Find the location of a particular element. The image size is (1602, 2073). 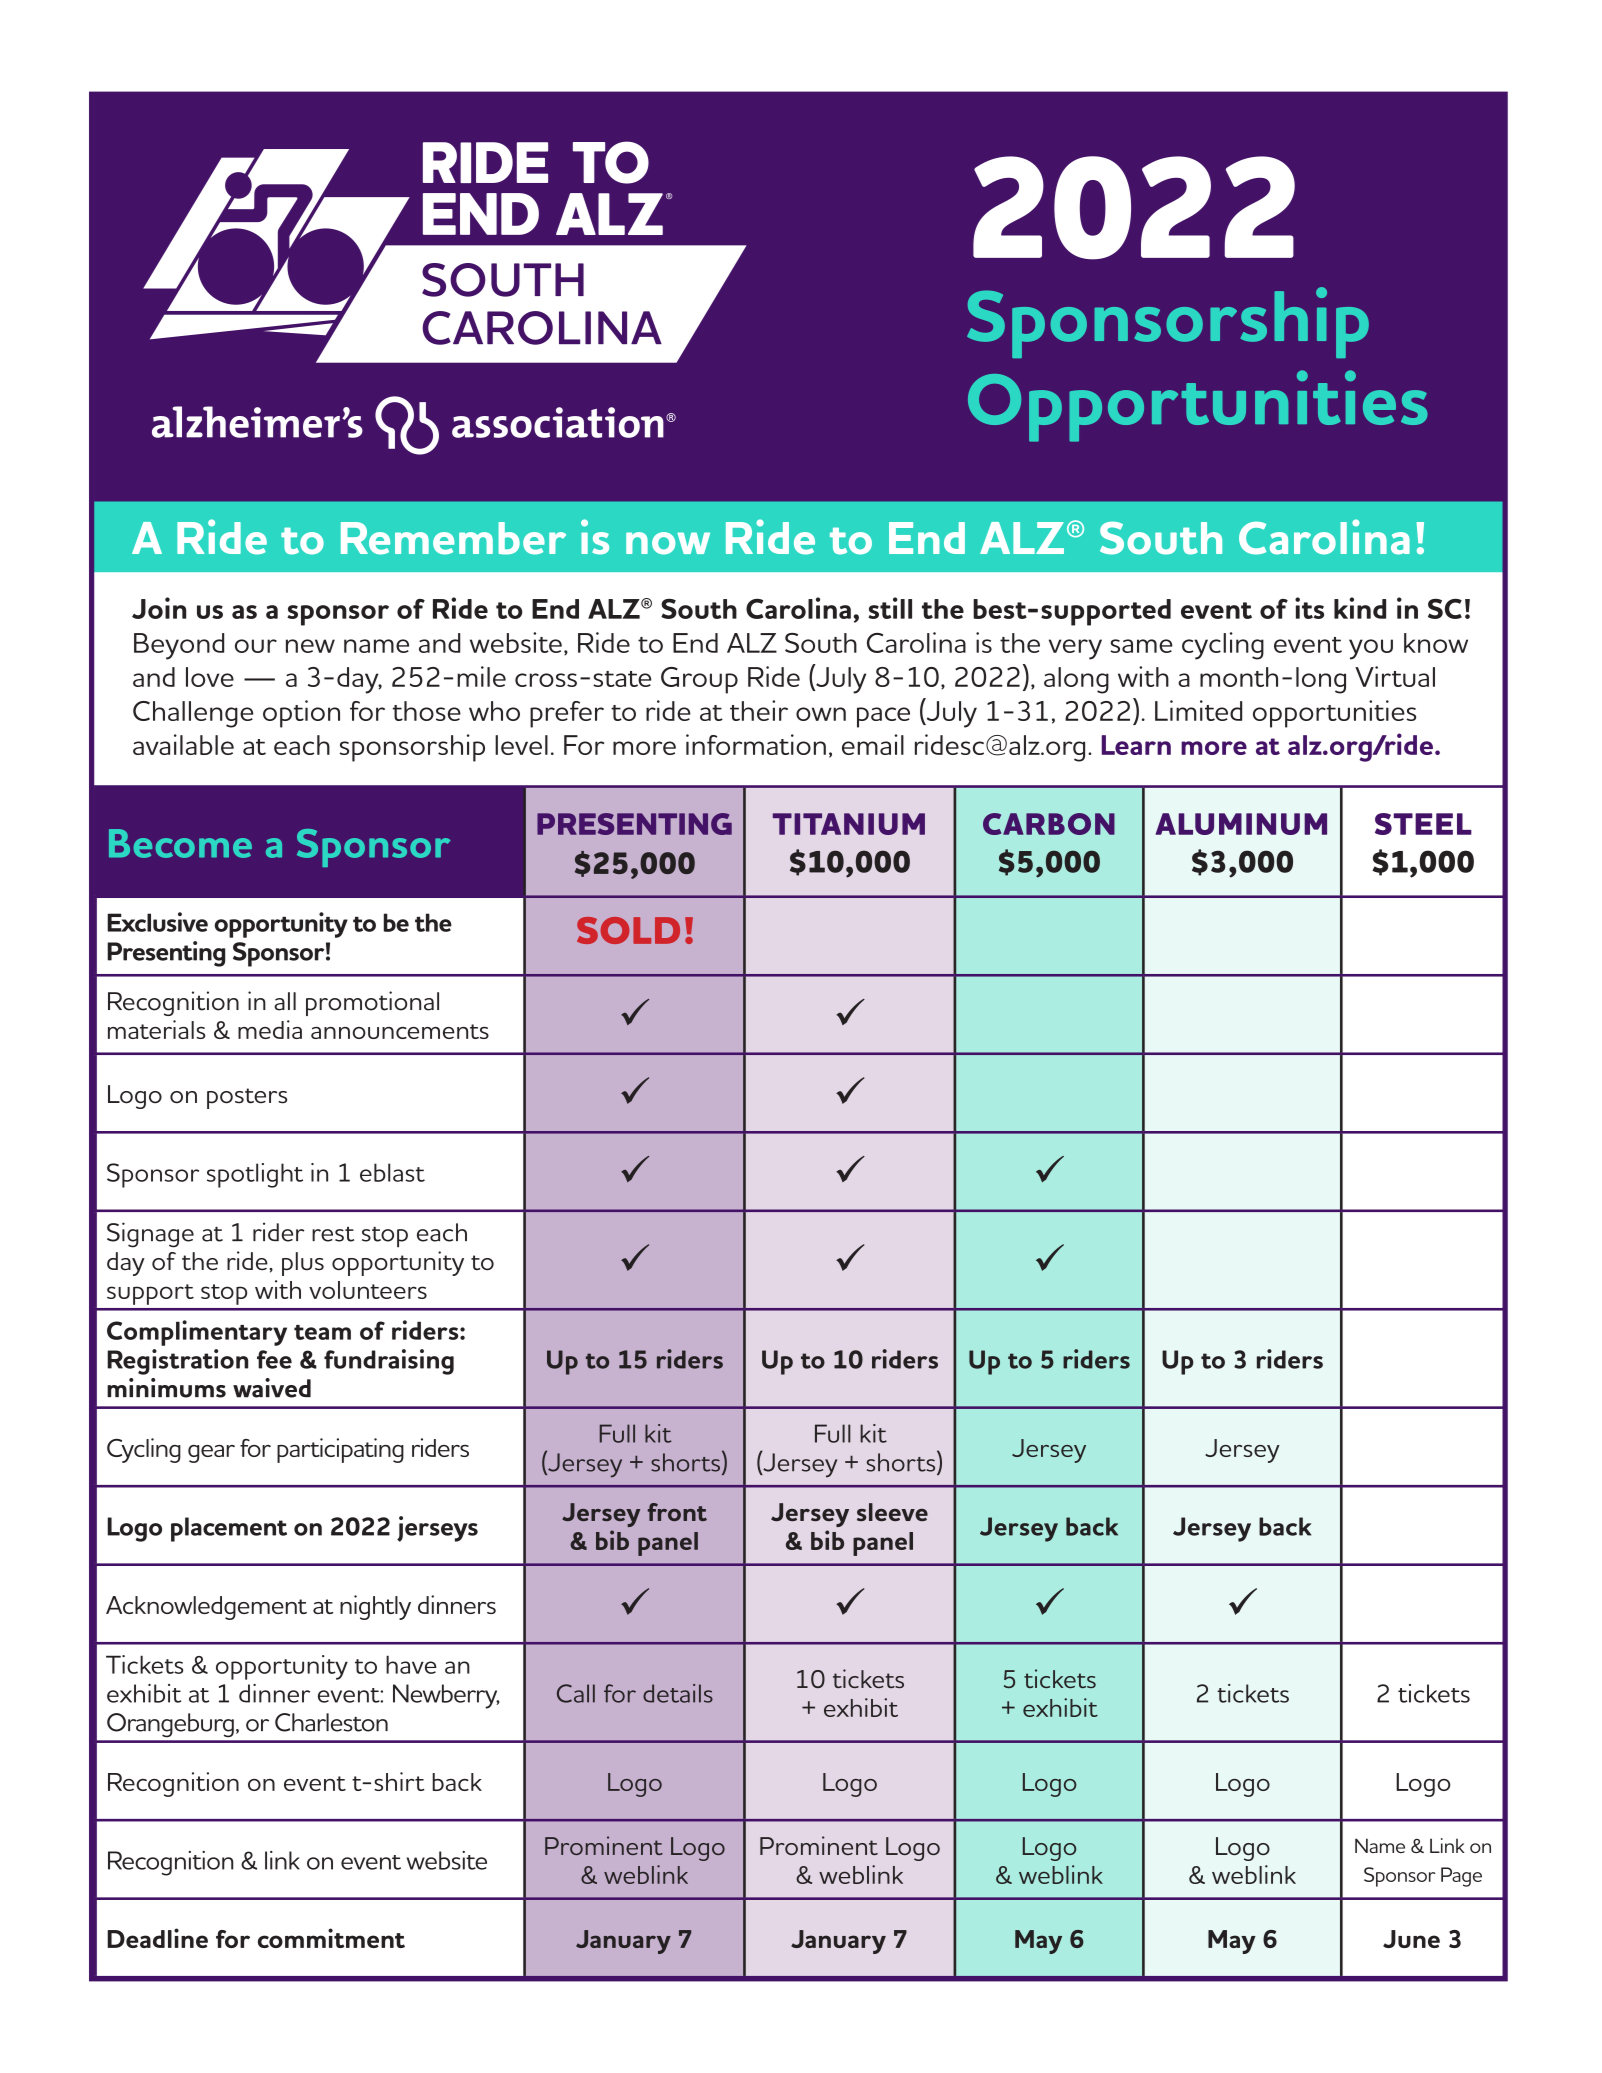

front is located at coordinates (677, 1512).
